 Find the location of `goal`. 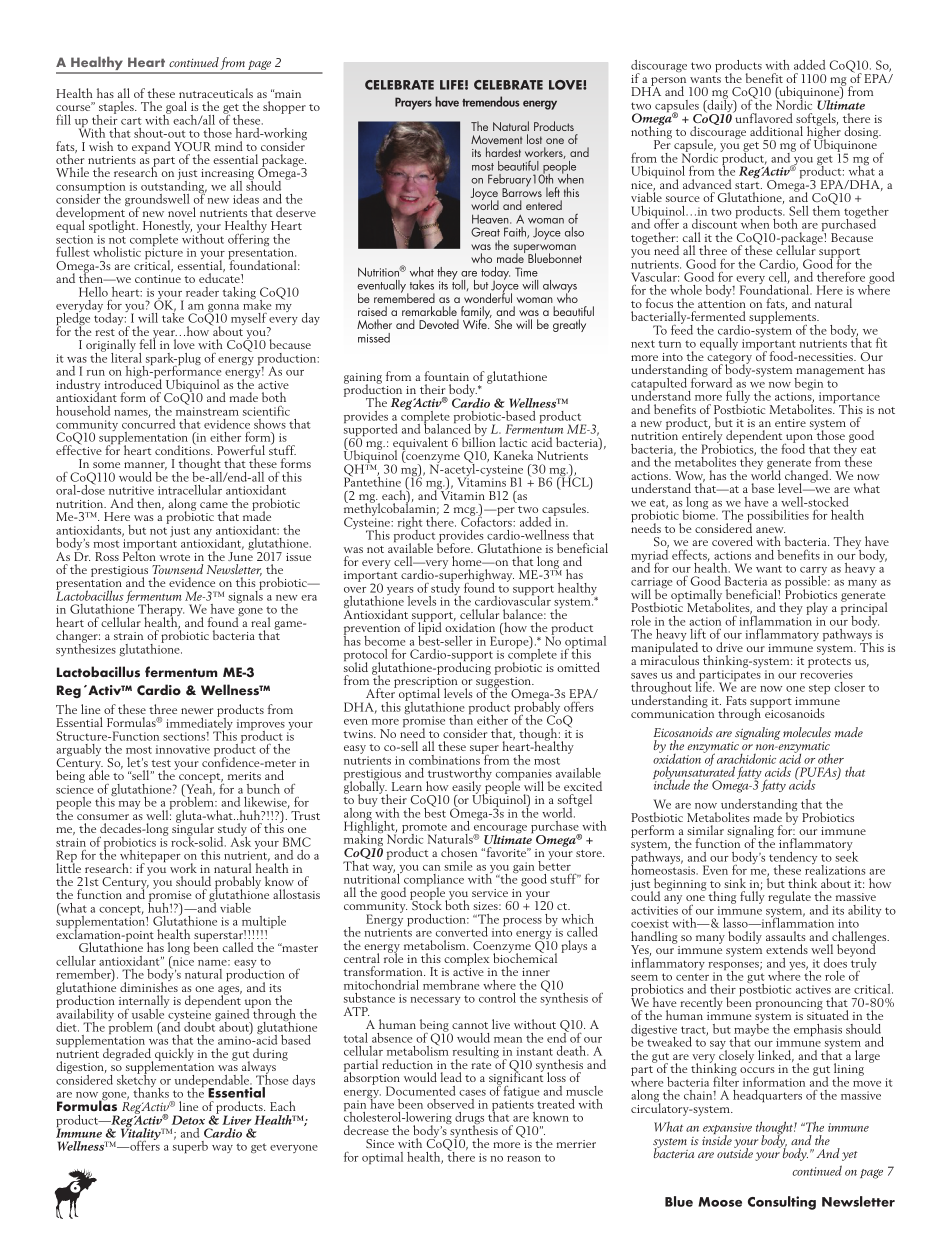

goal is located at coordinates (175, 109).
